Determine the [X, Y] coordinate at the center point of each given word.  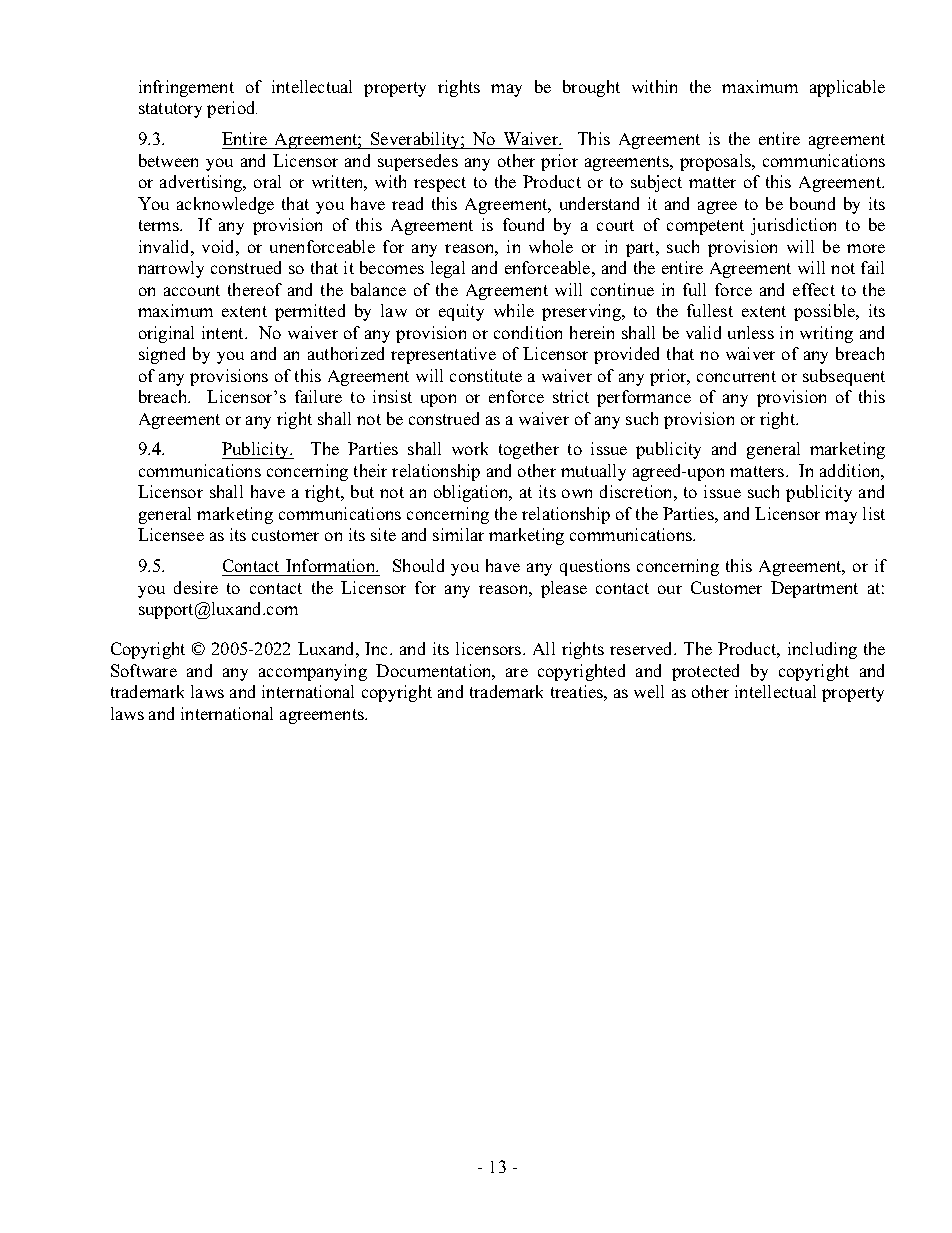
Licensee [171, 534]
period [232, 109]
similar [458, 534]
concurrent [736, 376]
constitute [486, 375]
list [874, 513]
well [649, 691]
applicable [847, 88]
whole [551, 246]
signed [162, 355]
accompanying [313, 672]
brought [591, 88]
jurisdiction [793, 226]
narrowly [171, 269]
